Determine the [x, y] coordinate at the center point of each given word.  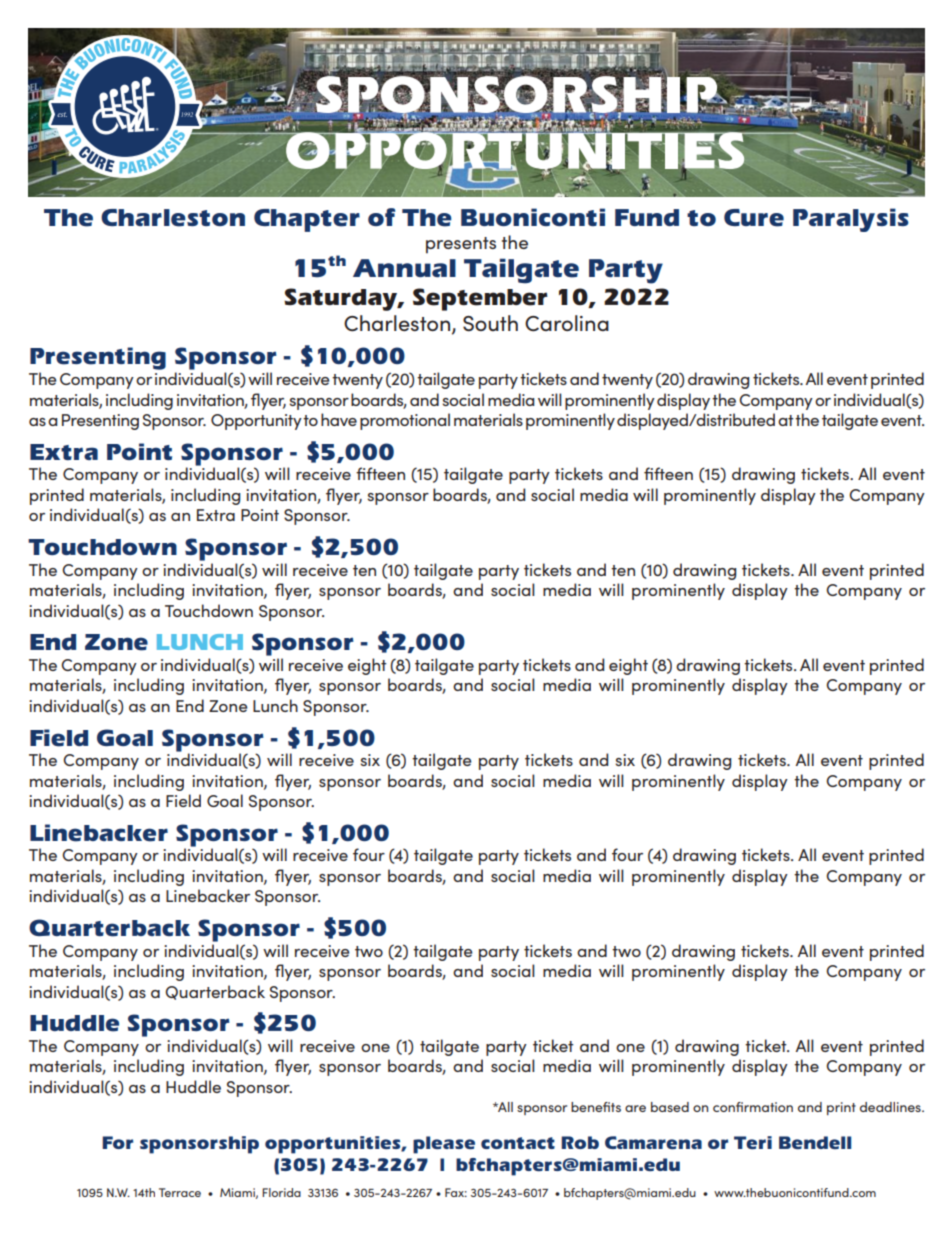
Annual [404, 268]
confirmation [753, 1107]
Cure [754, 218]
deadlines [891, 1107]
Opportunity [256, 422]
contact [518, 1143]
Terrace [180, 1192]
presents [461, 245]
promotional [405, 421]
